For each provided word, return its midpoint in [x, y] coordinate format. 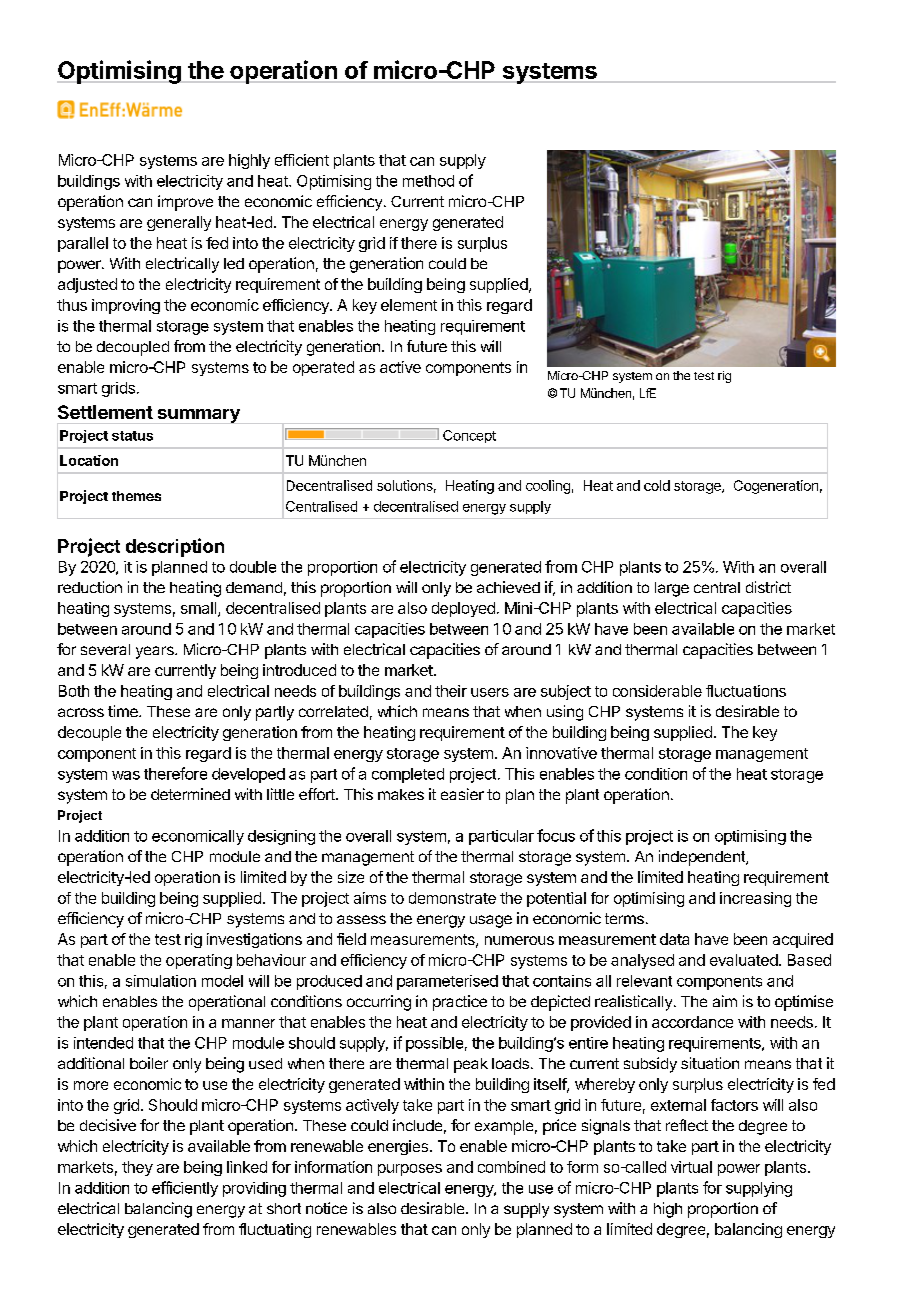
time [124, 711]
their [451, 691]
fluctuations [746, 691]
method [428, 181]
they [137, 1168]
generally [179, 223]
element [409, 305]
